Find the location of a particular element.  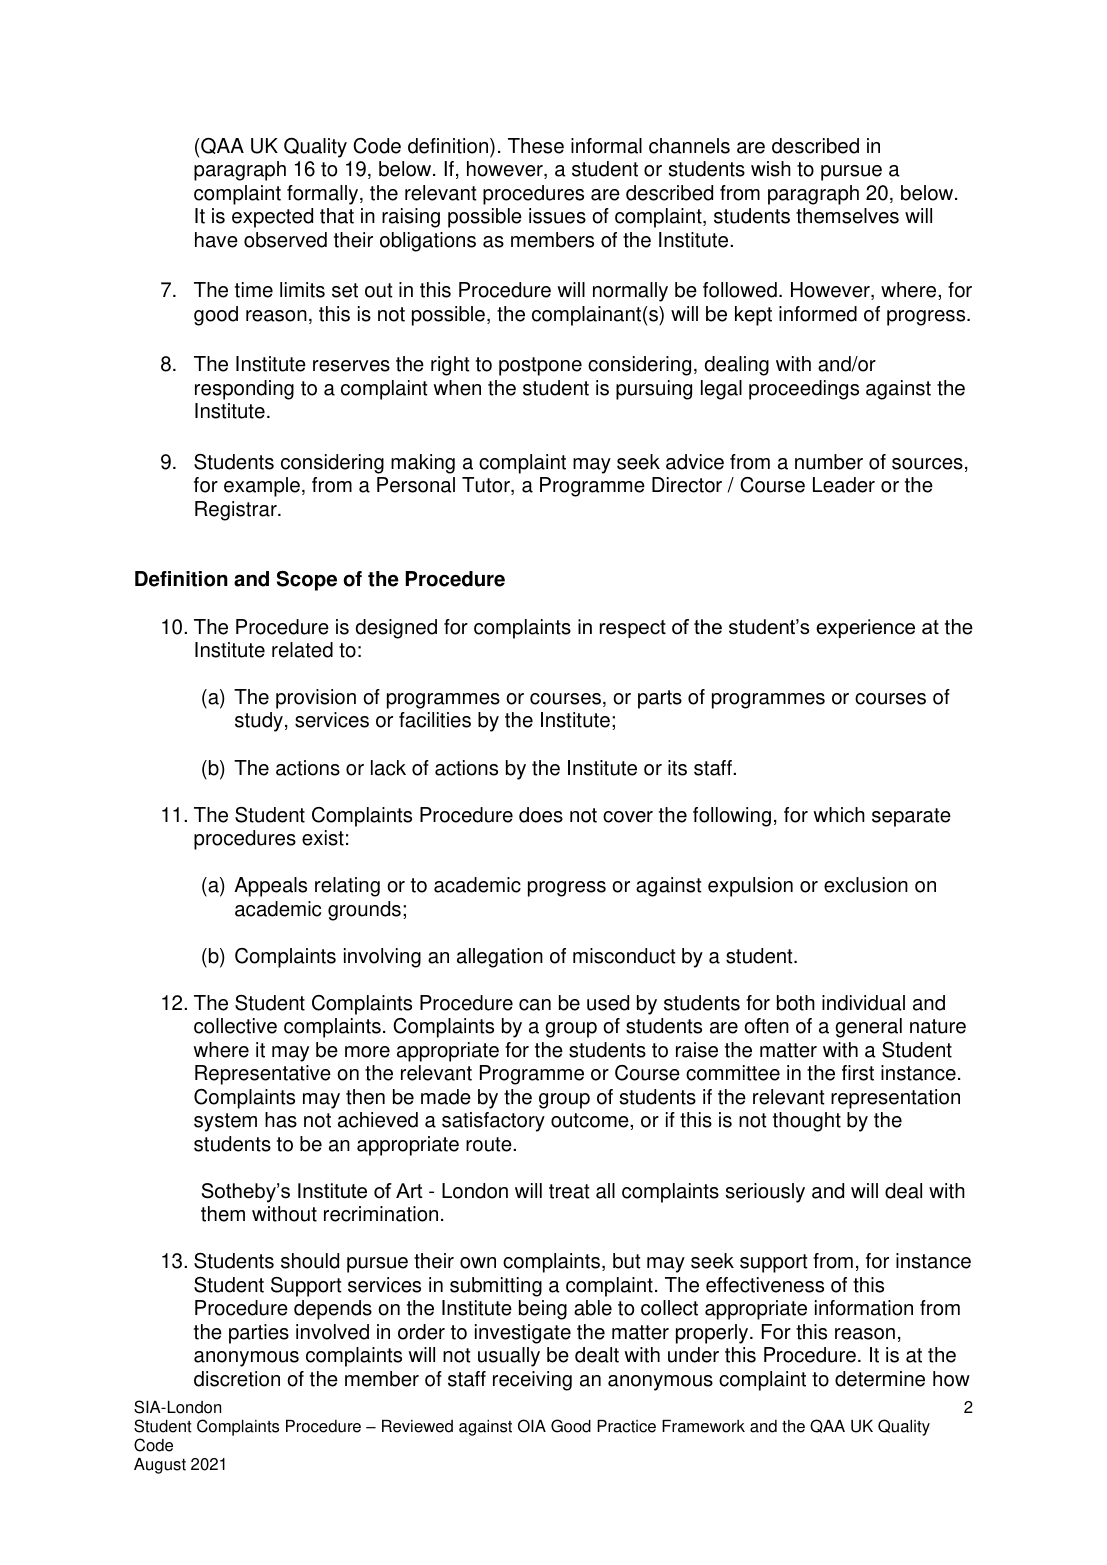

Tutor is located at coordinates (487, 486).
